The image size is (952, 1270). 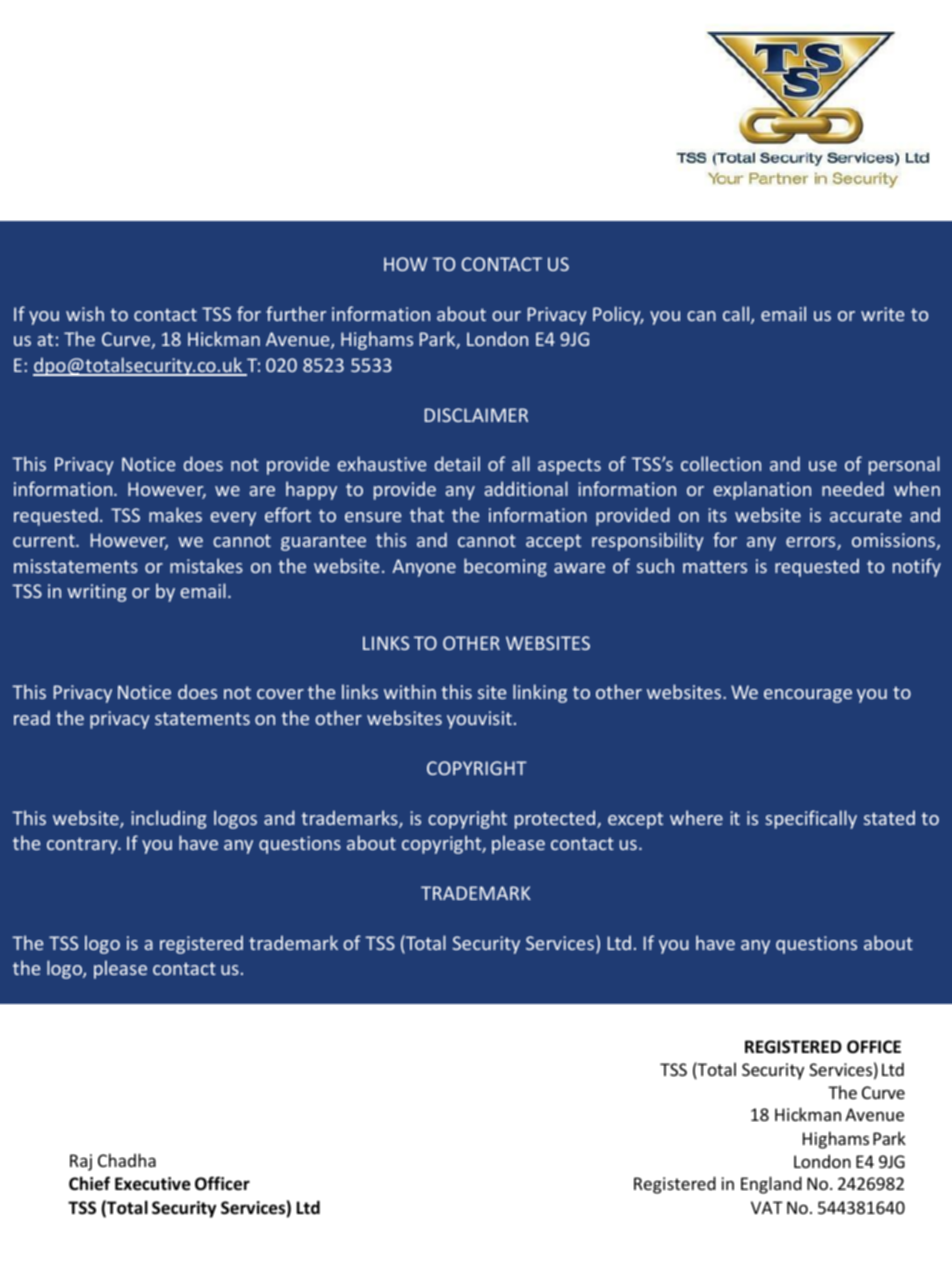 What do you see at coordinates (96, 593) in the image?
I see `writing` at bounding box center [96, 593].
